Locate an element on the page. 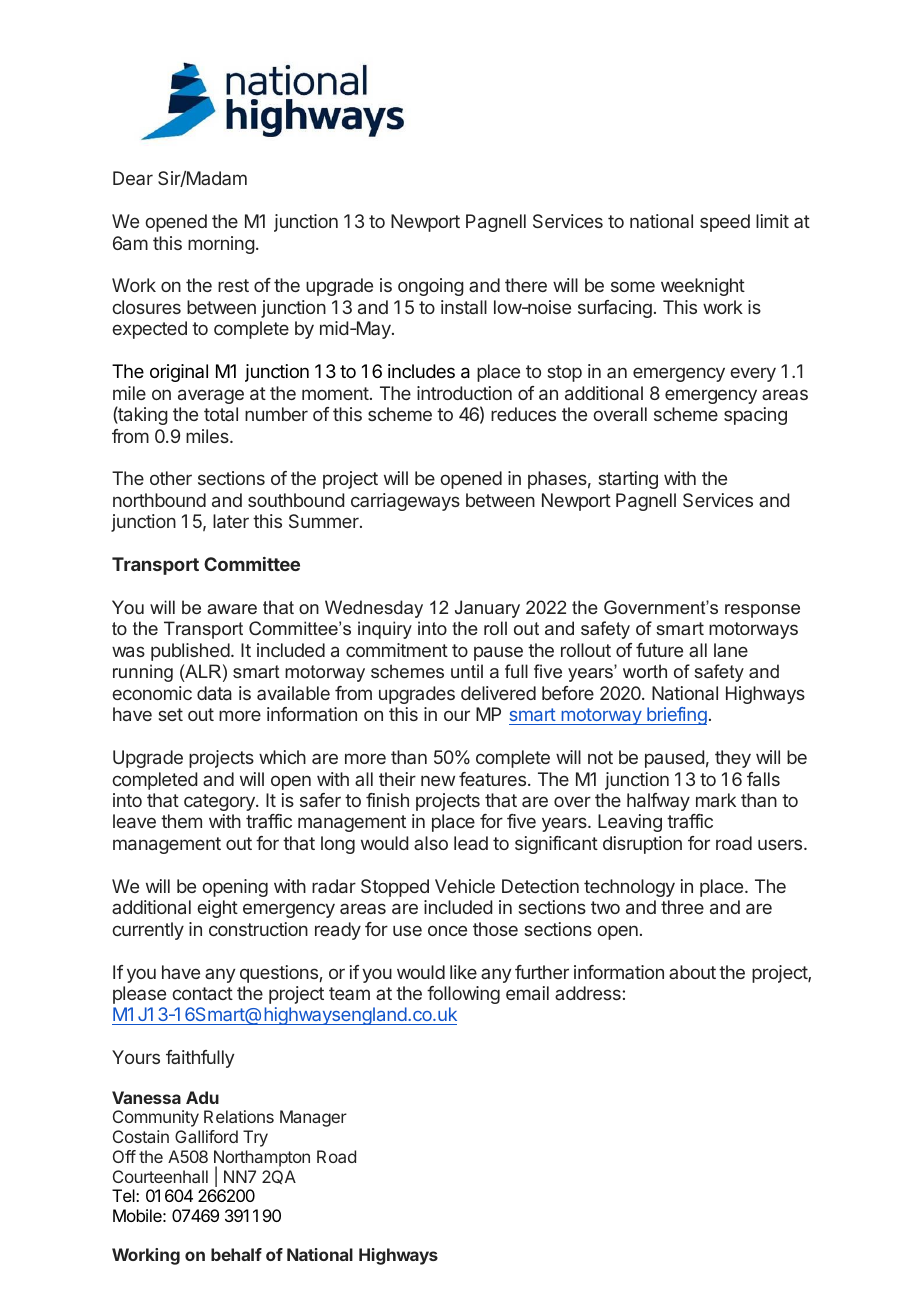  morning is located at coordinates (221, 245).
